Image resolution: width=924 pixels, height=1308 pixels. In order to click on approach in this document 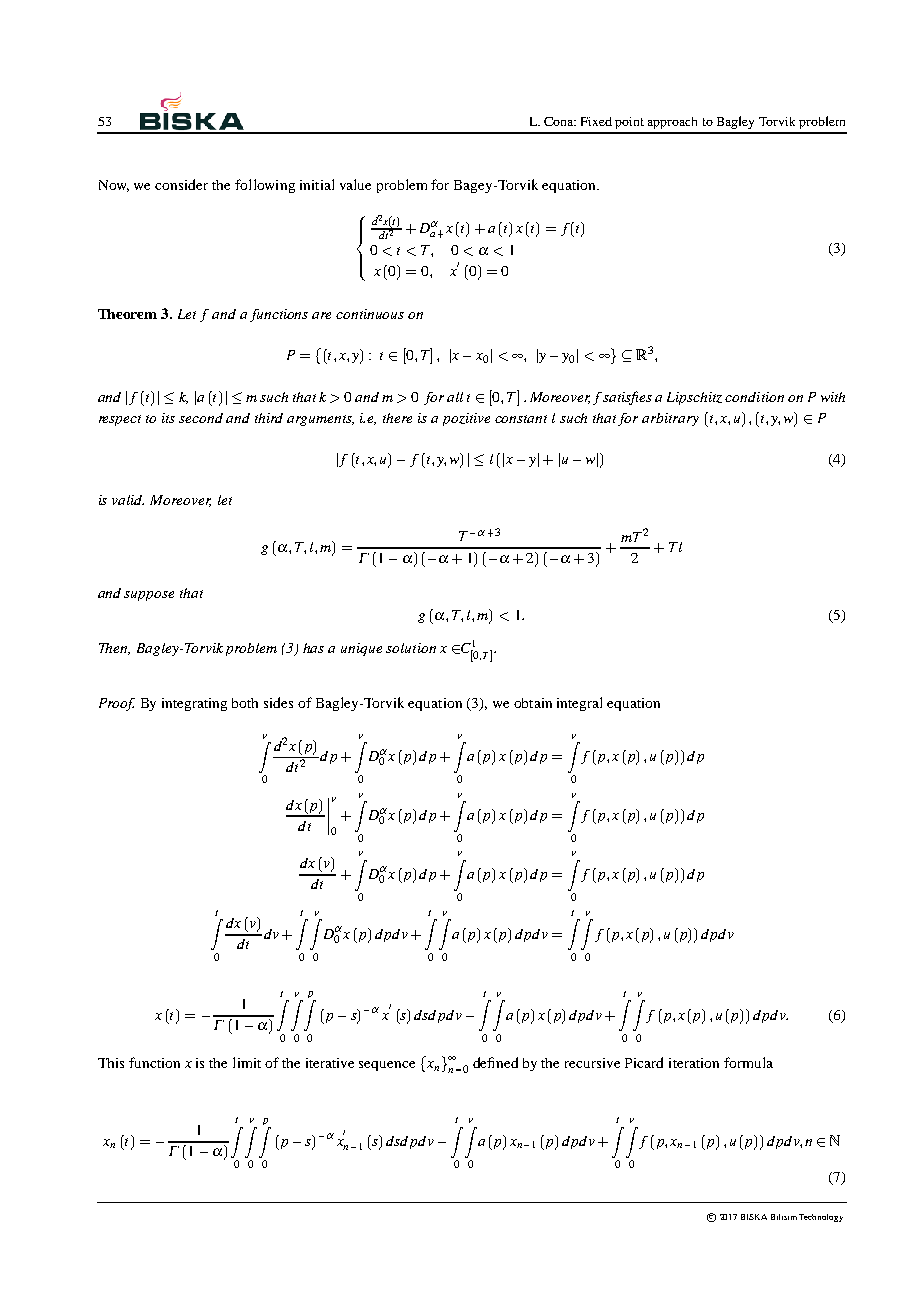, I will do `click(672, 123)`.
